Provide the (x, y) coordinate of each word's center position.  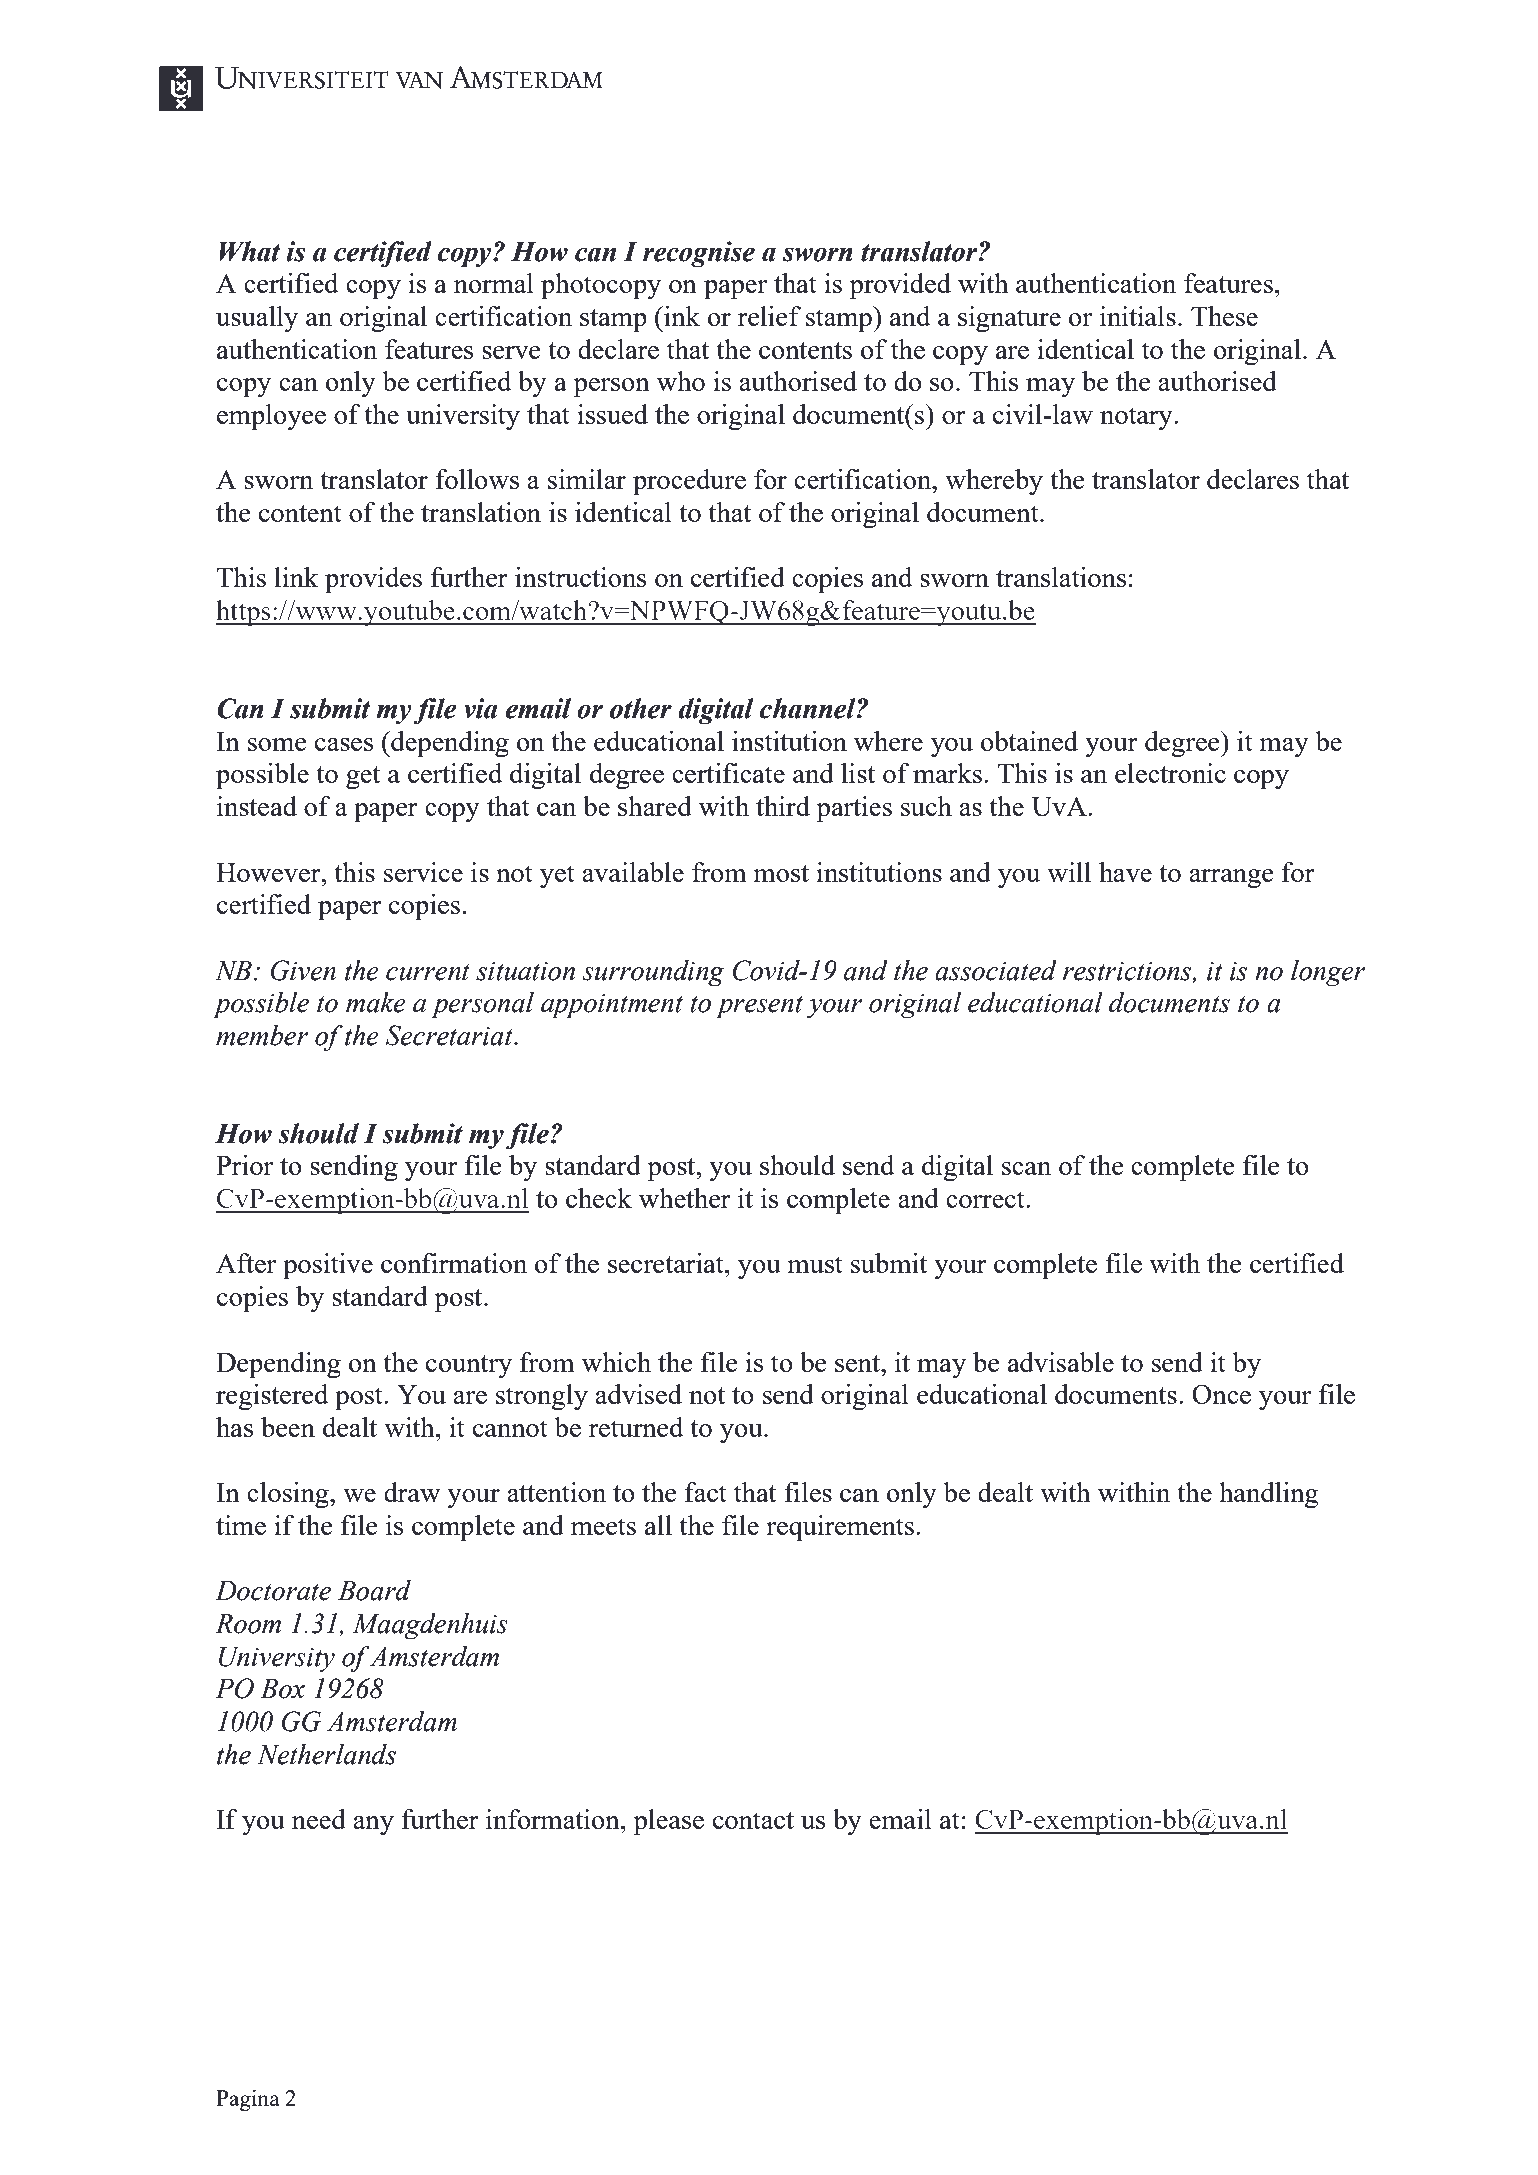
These (1224, 316)
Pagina (248, 2100)
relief (769, 316)
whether (685, 1198)
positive (328, 1266)
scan (1026, 1168)
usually (257, 319)
